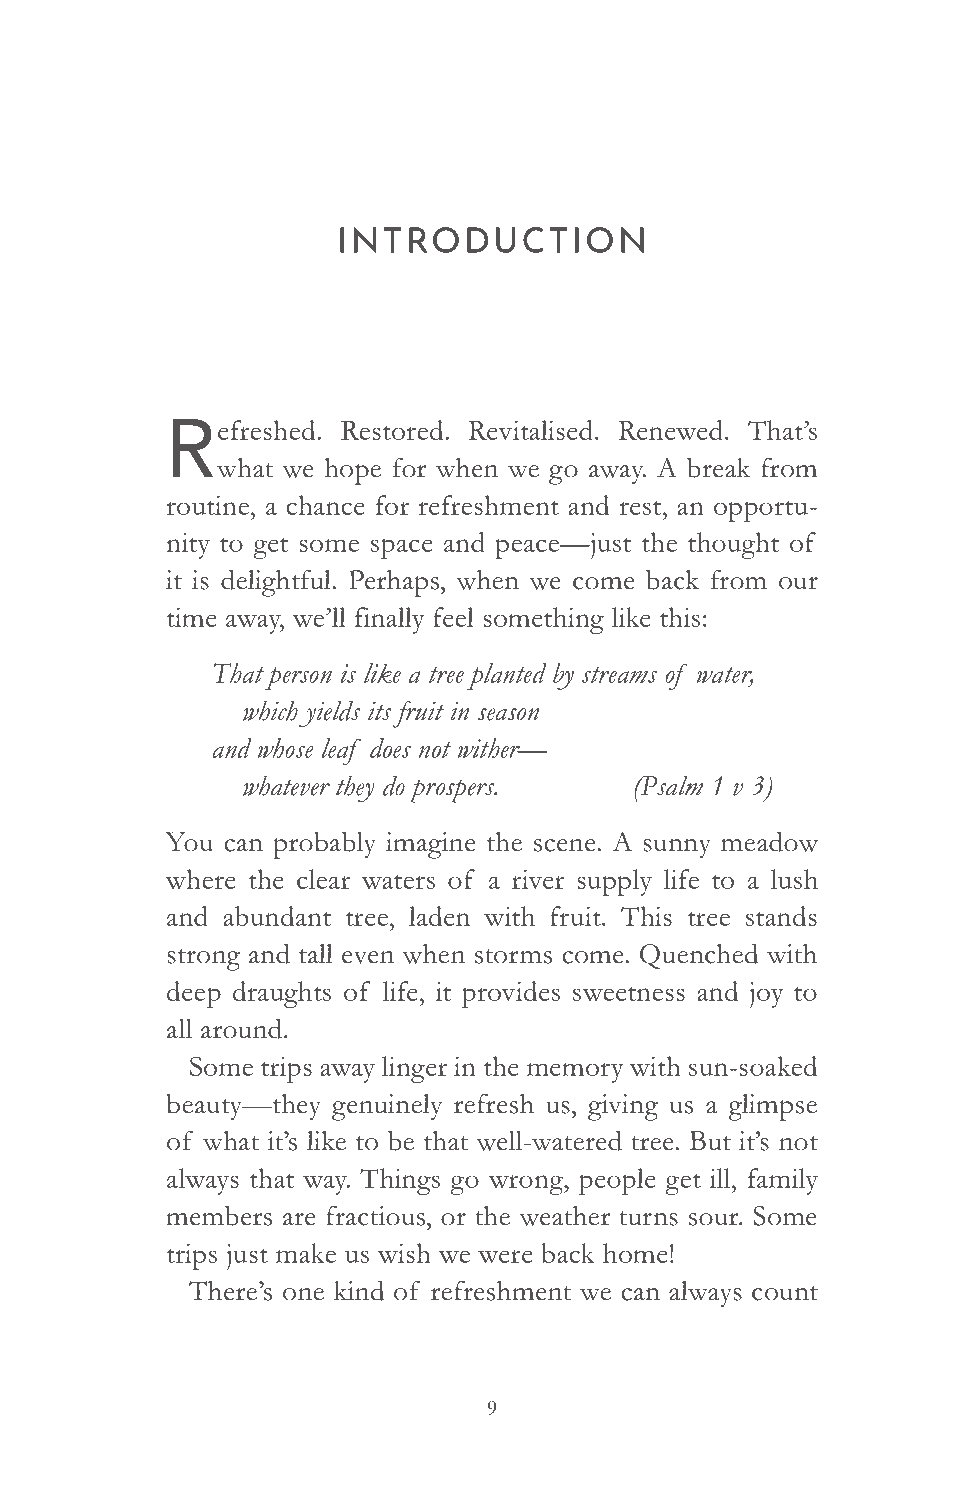 This screenshot has height=1498, width=980. What do you see at coordinates (277, 916) in the screenshot?
I see `abundant` at bounding box center [277, 916].
